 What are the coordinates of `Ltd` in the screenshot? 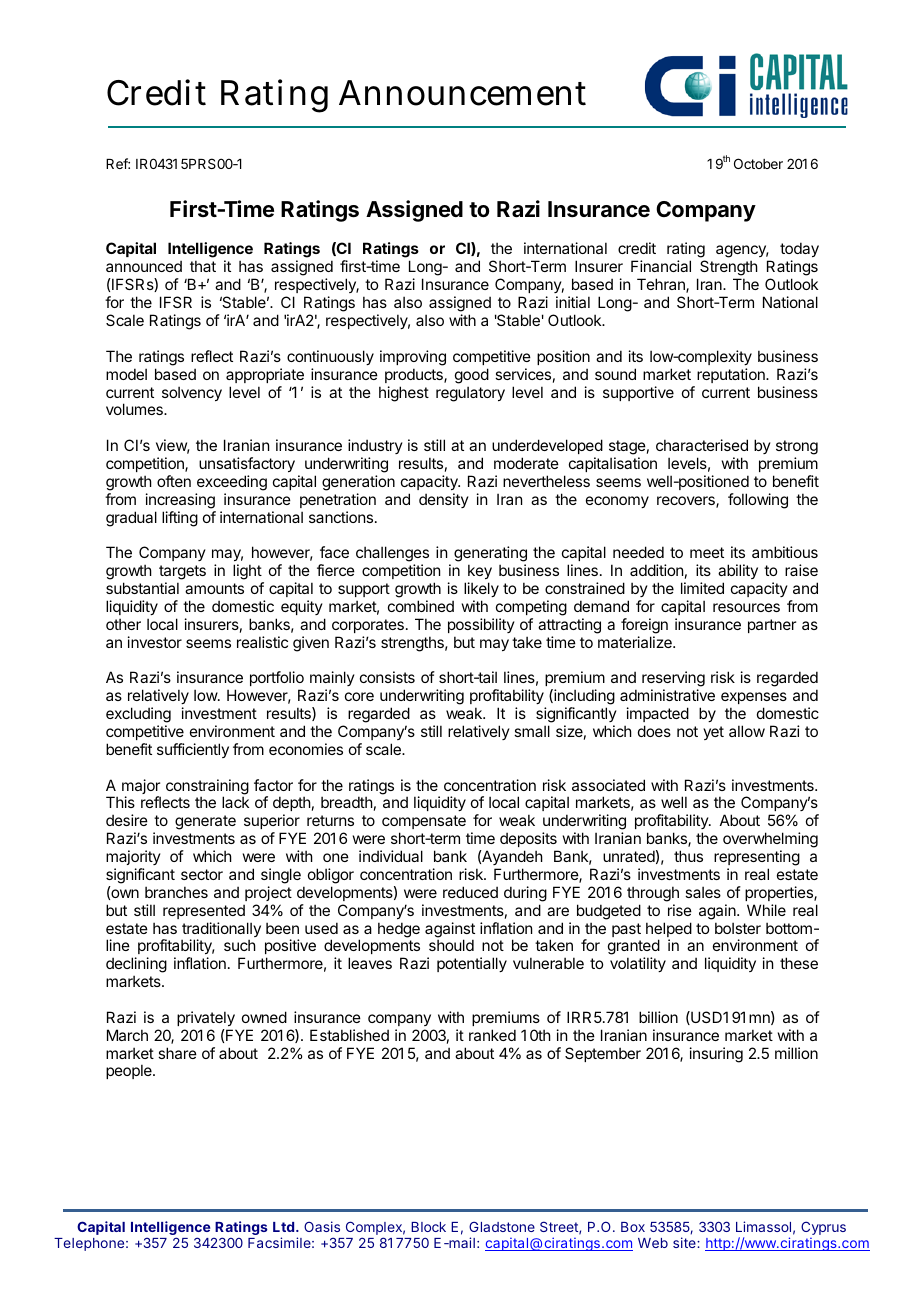 It's located at (283, 1227).
